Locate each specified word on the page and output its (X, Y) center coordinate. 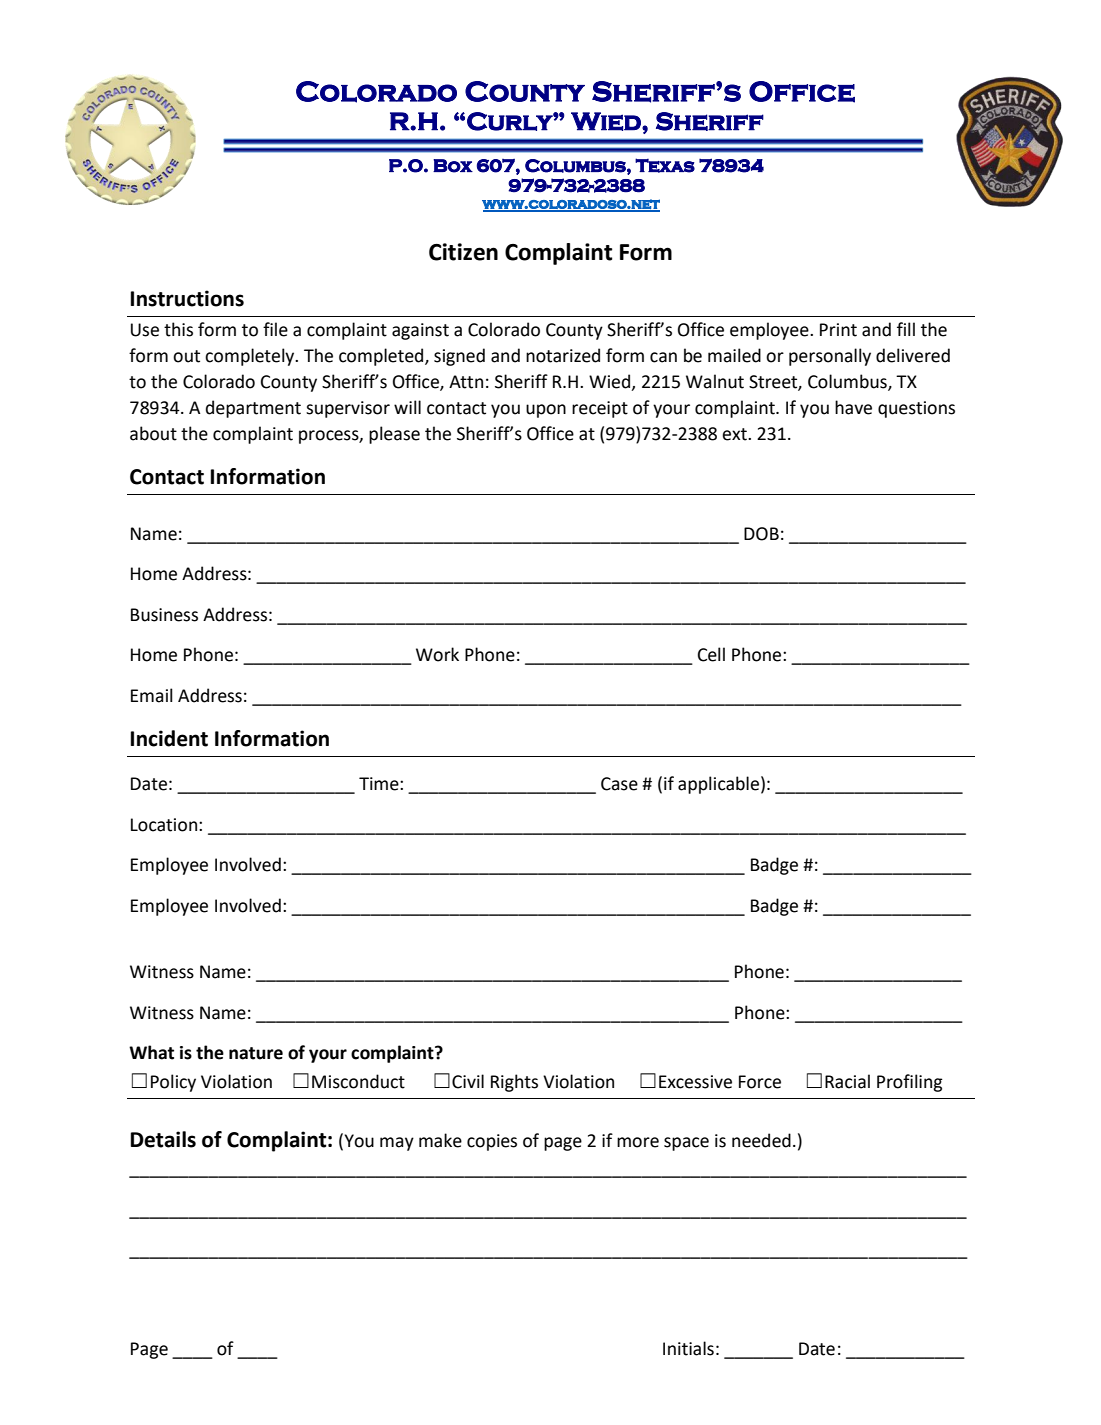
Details (163, 1139)
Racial (847, 1081)
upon (546, 411)
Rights (514, 1083)
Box (453, 166)
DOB (761, 534)
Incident (169, 738)
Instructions (187, 298)
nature (256, 1053)
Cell (711, 654)
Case (619, 784)
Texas (665, 165)
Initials (688, 1348)
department (253, 409)
